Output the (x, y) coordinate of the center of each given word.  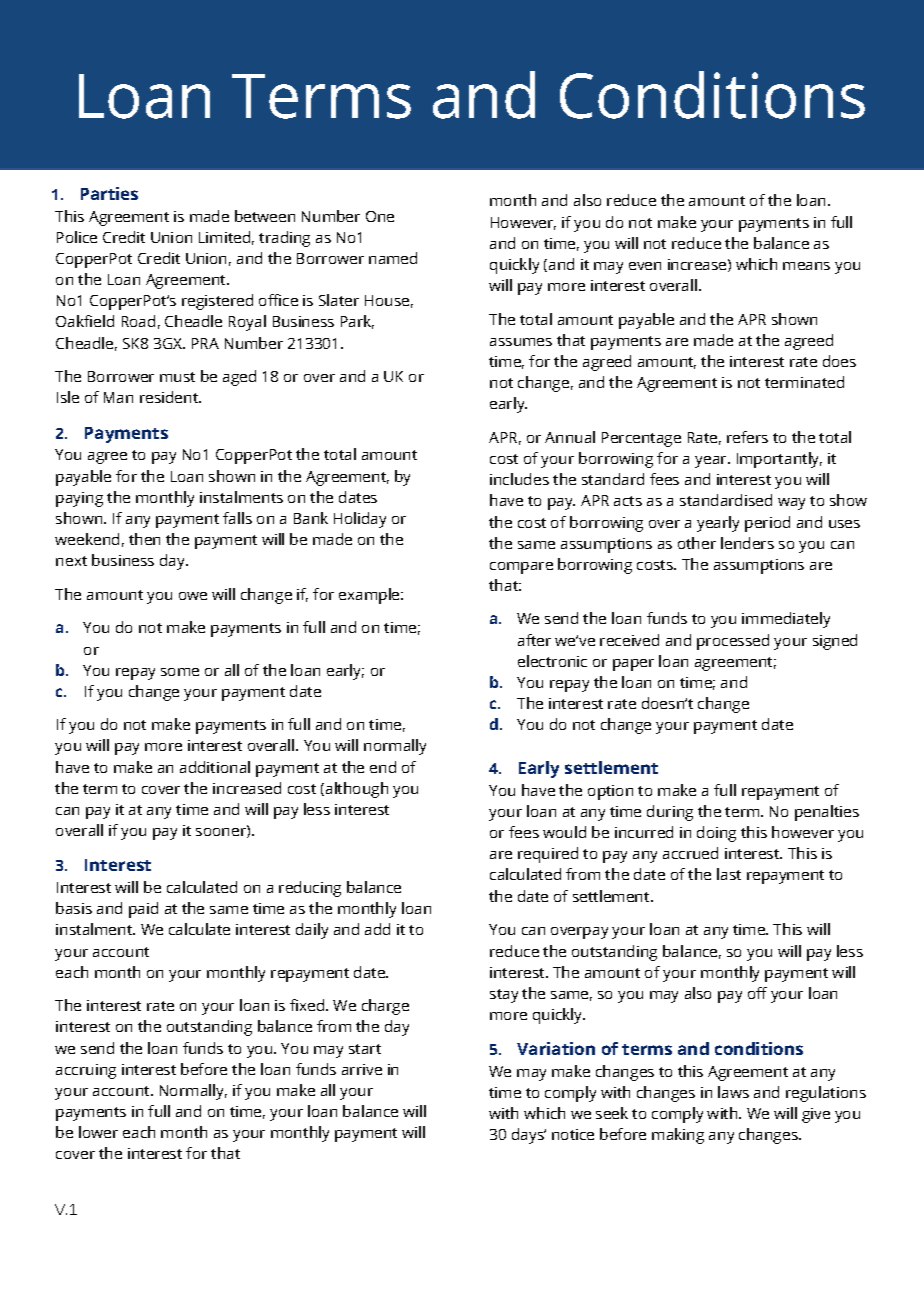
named (393, 258)
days (529, 1136)
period (767, 524)
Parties (109, 193)
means (806, 266)
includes (519, 479)
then (144, 539)
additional (215, 767)
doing (716, 834)
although (357, 790)
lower (98, 1132)
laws (733, 1092)
